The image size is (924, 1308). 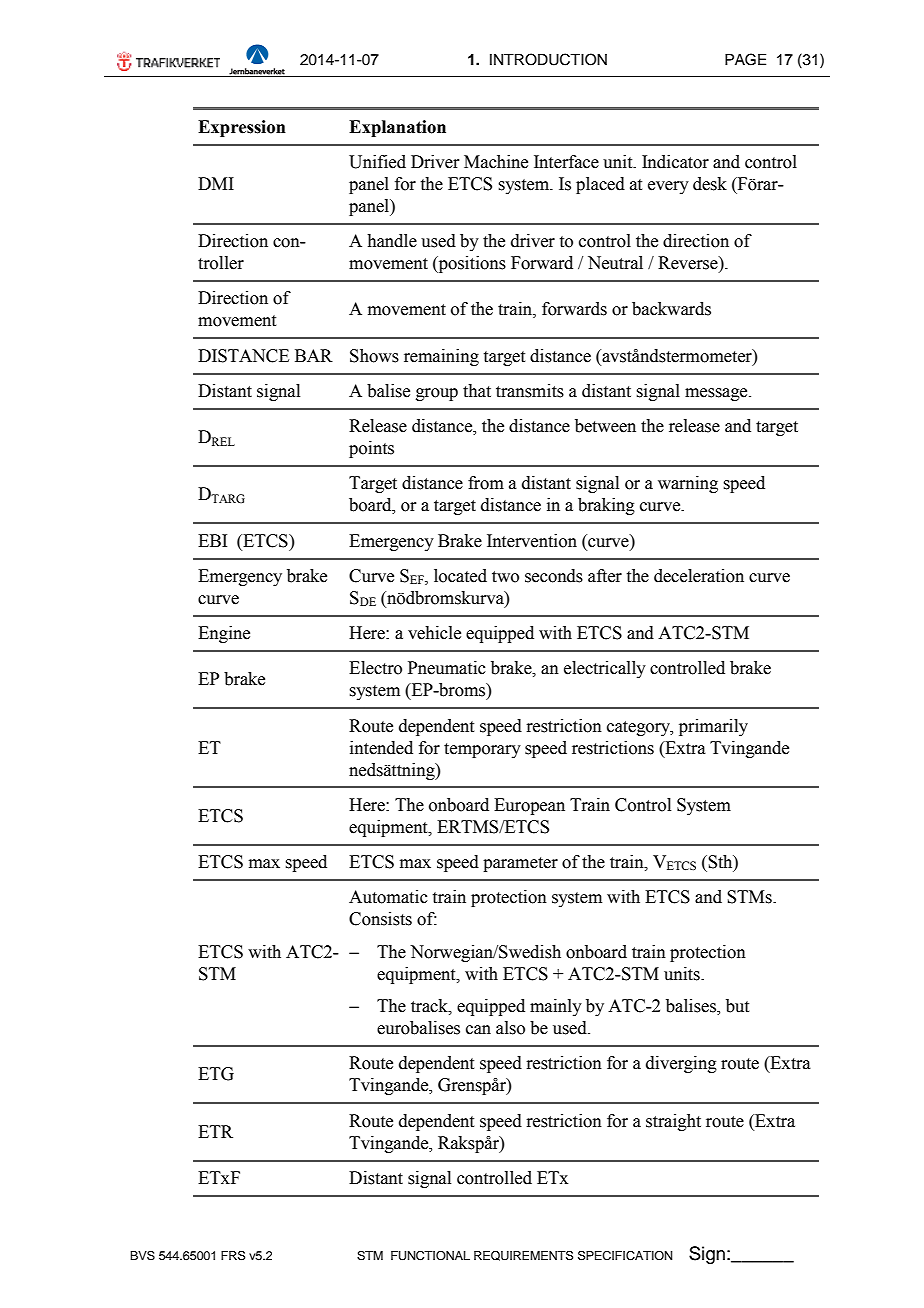 What do you see at coordinates (381, 748) in the screenshot?
I see `intended` at bounding box center [381, 748].
